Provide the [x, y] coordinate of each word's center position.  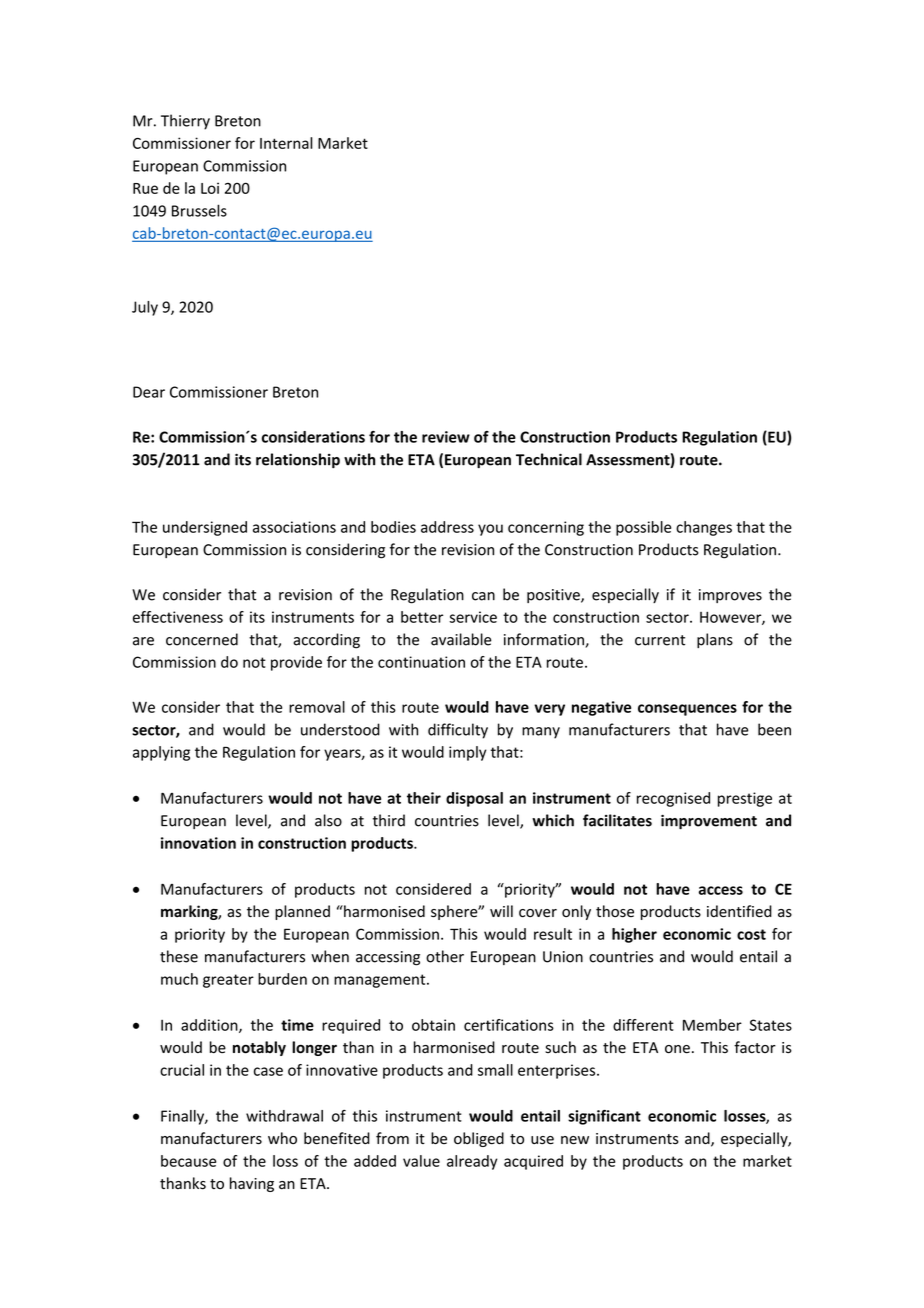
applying [161, 753]
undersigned [205, 528]
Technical [549, 459]
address [447, 527]
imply [467, 753]
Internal [286, 143]
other [445, 956]
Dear [149, 392]
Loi [210, 188]
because [188, 1161]
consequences [687, 710]
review [446, 437]
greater [228, 981]
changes [704, 528]
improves [730, 596]
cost [751, 934]
